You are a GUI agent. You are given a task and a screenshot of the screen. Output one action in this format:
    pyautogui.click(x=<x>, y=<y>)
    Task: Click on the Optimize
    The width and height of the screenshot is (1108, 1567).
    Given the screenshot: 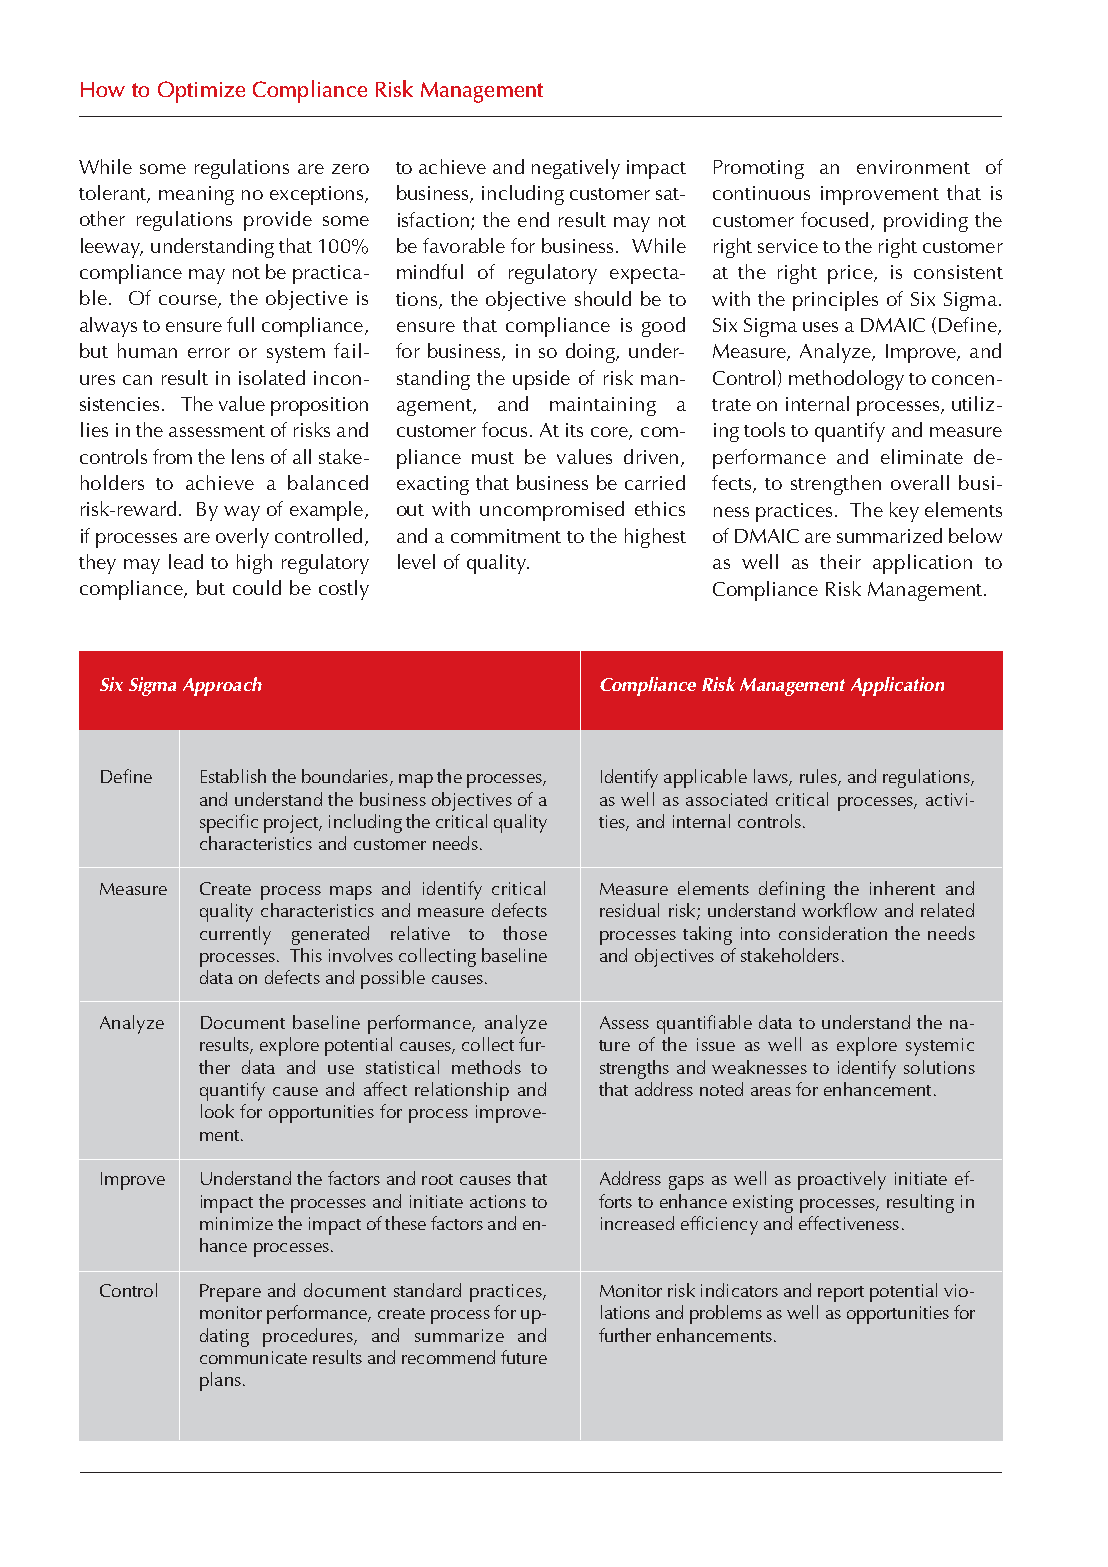 What is the action you would take?
    pyautogui.click(x=201, y=92)
